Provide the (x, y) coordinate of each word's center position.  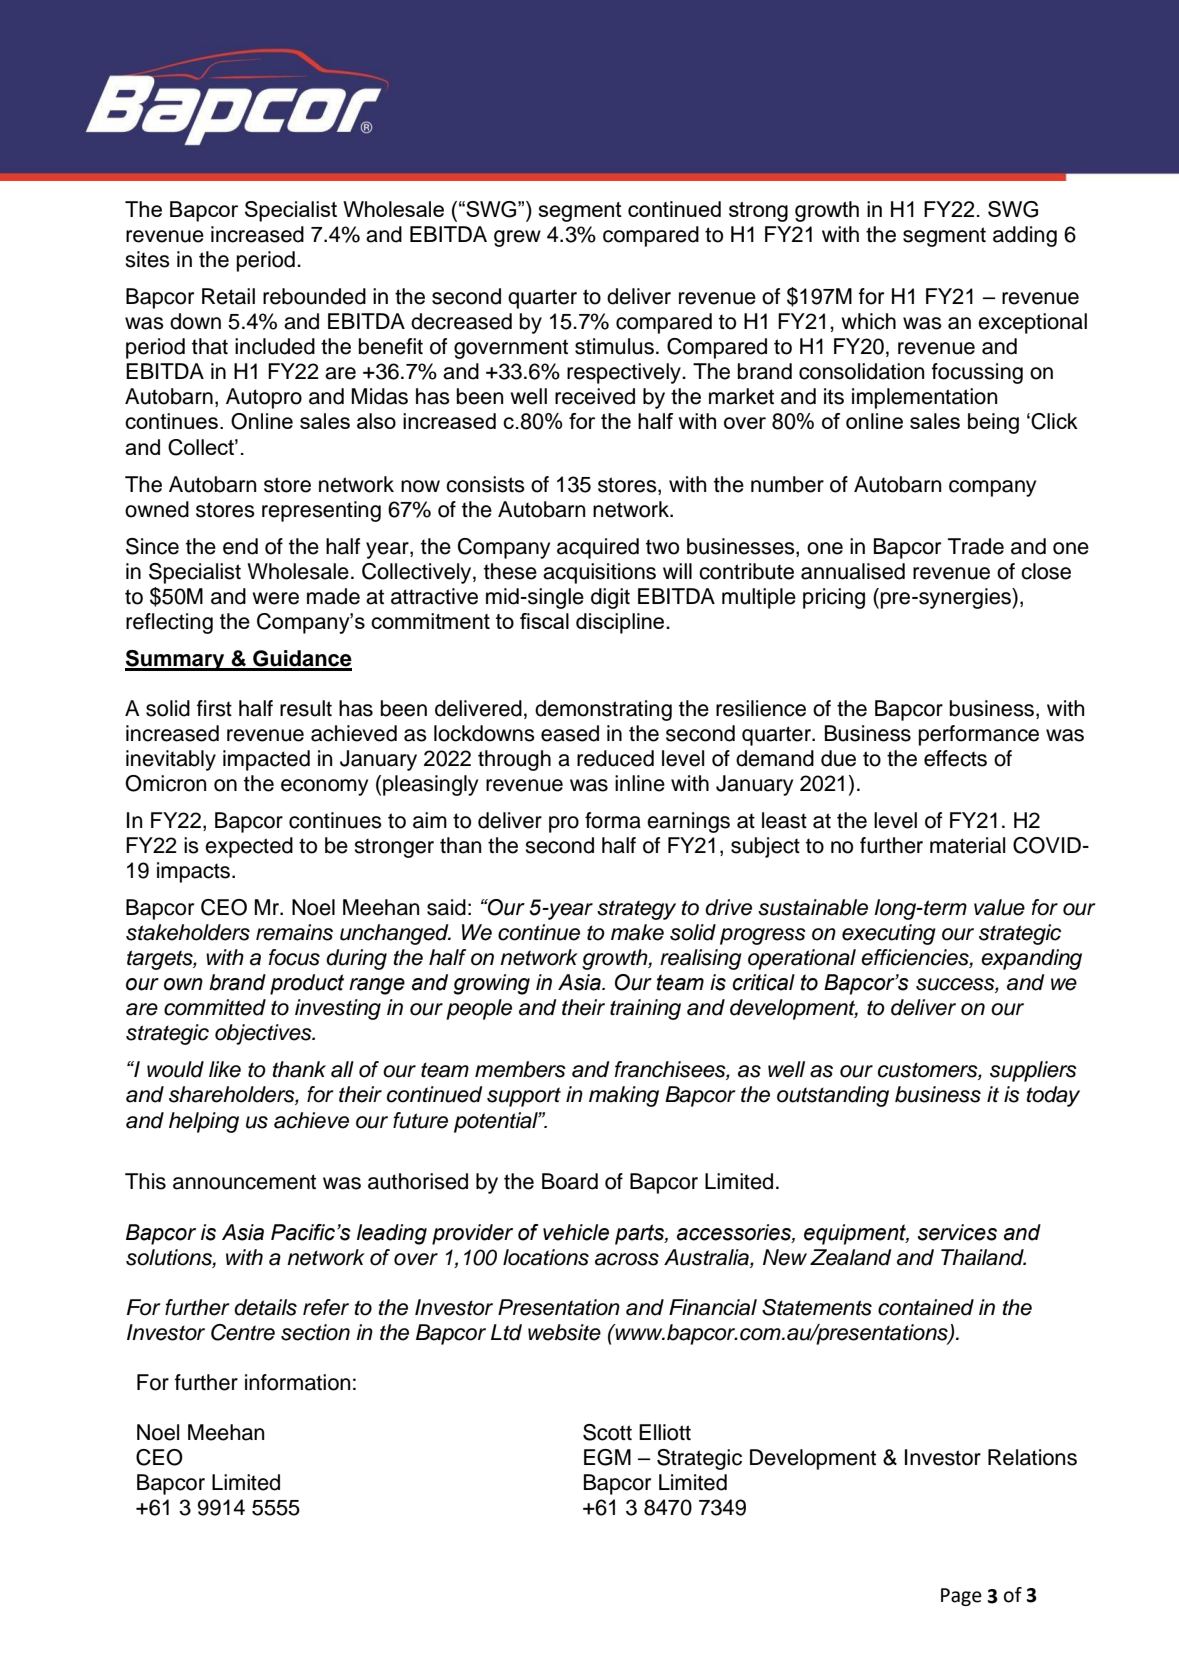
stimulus (614, 346)
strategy (636, 910)
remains (294, 932)
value (999, 907)
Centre (243, 1332)
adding (1025, 236)
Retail (228, 296)
